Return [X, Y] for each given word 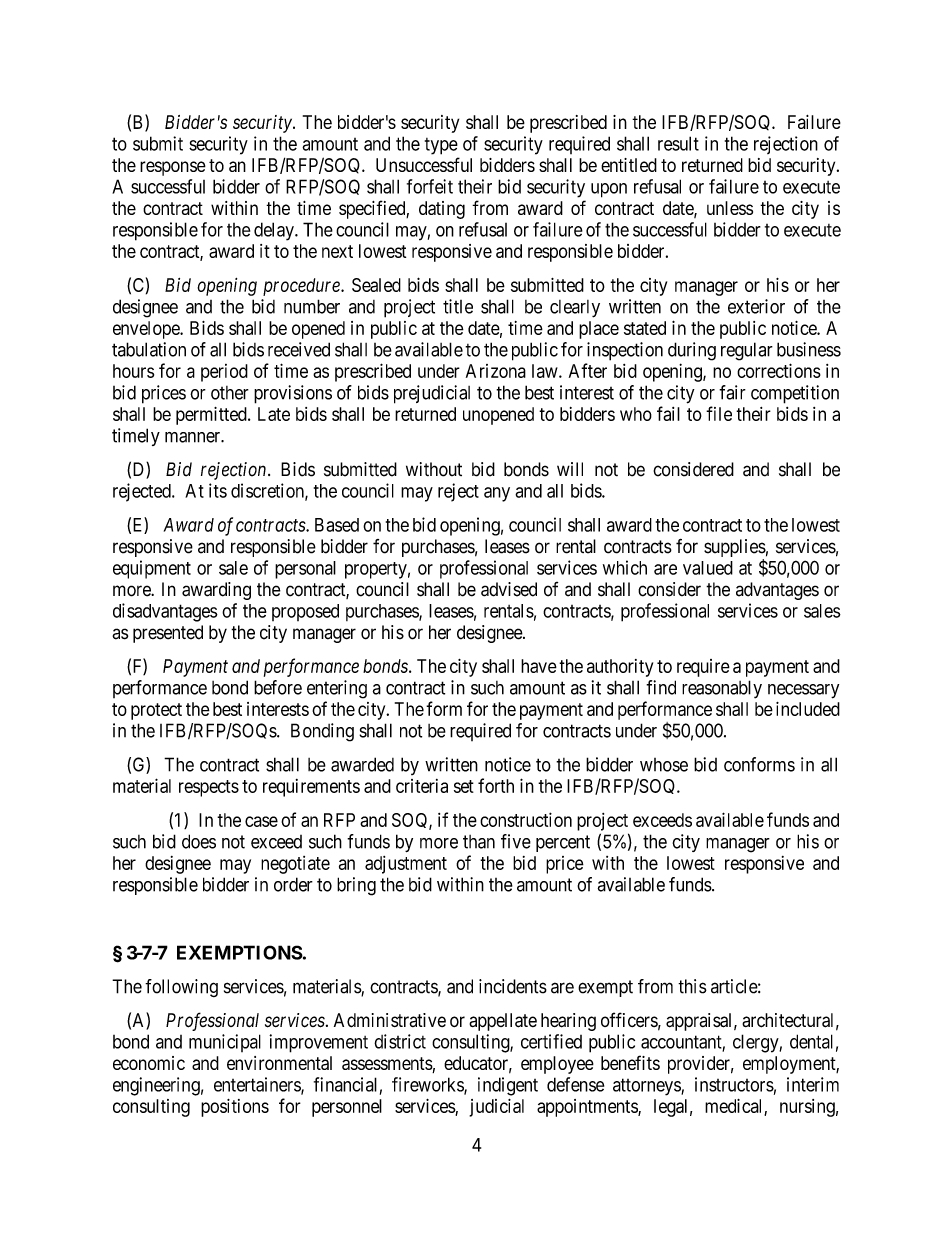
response [173, 168]
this [692, 986]
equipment [152, 569]
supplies [735, 549]
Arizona [496, 371]
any [497, 494]
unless [730, 208]
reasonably [722, 689]
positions [235, 1108]
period [224, 373]
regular [747, 351]
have [539, 666]
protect [156, 711]
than [479, 842]
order [293, 884]
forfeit [430, 186]
